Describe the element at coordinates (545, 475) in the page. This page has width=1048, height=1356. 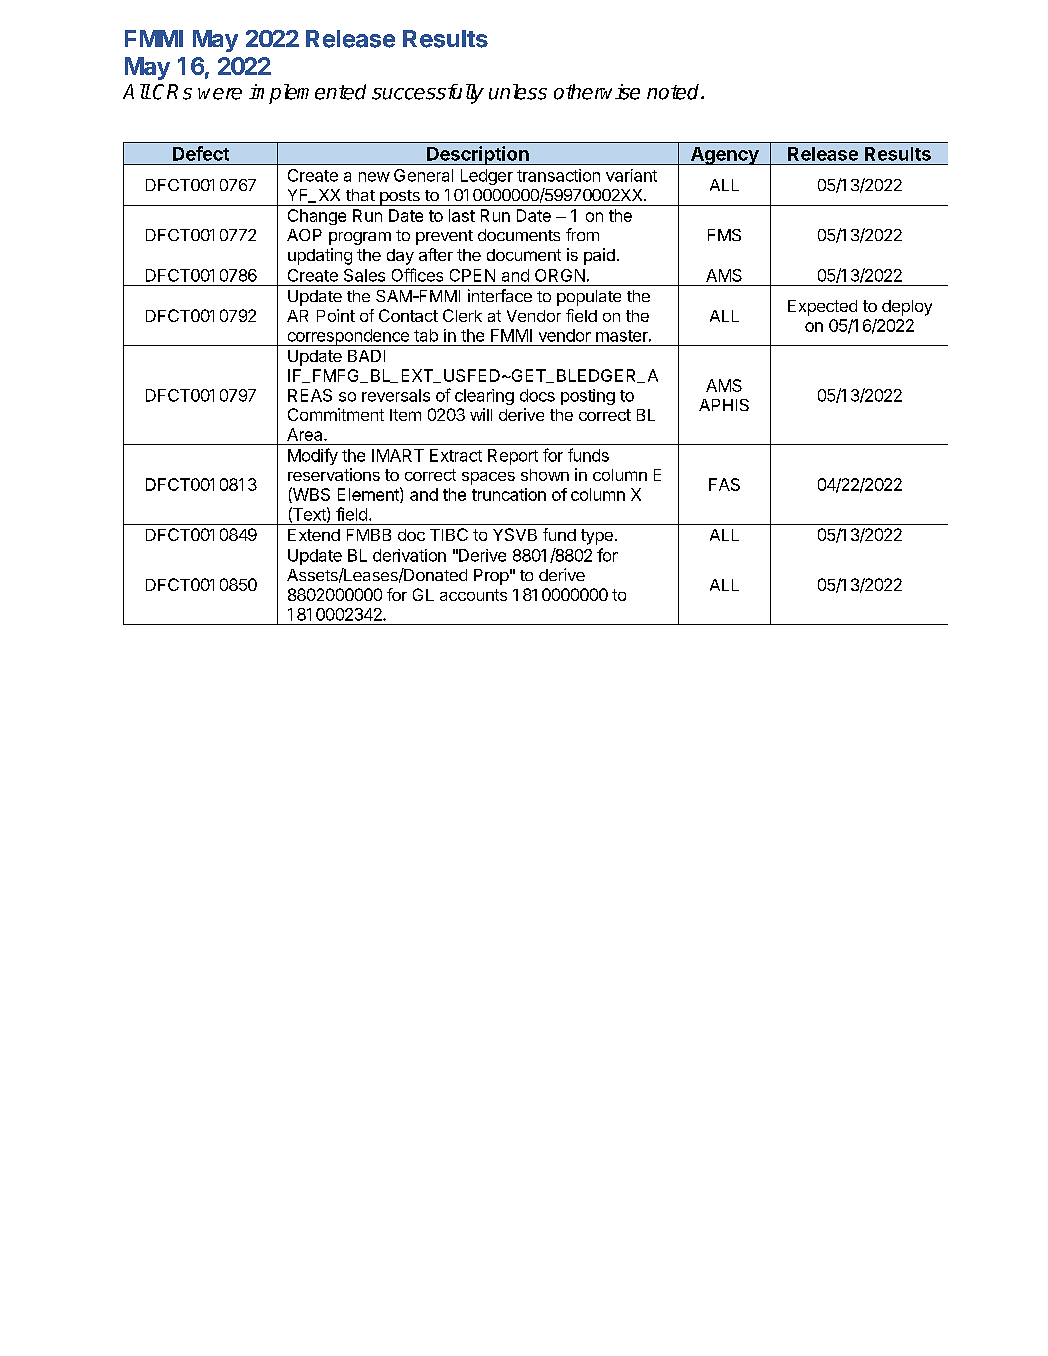
I see `shown` at that location.
